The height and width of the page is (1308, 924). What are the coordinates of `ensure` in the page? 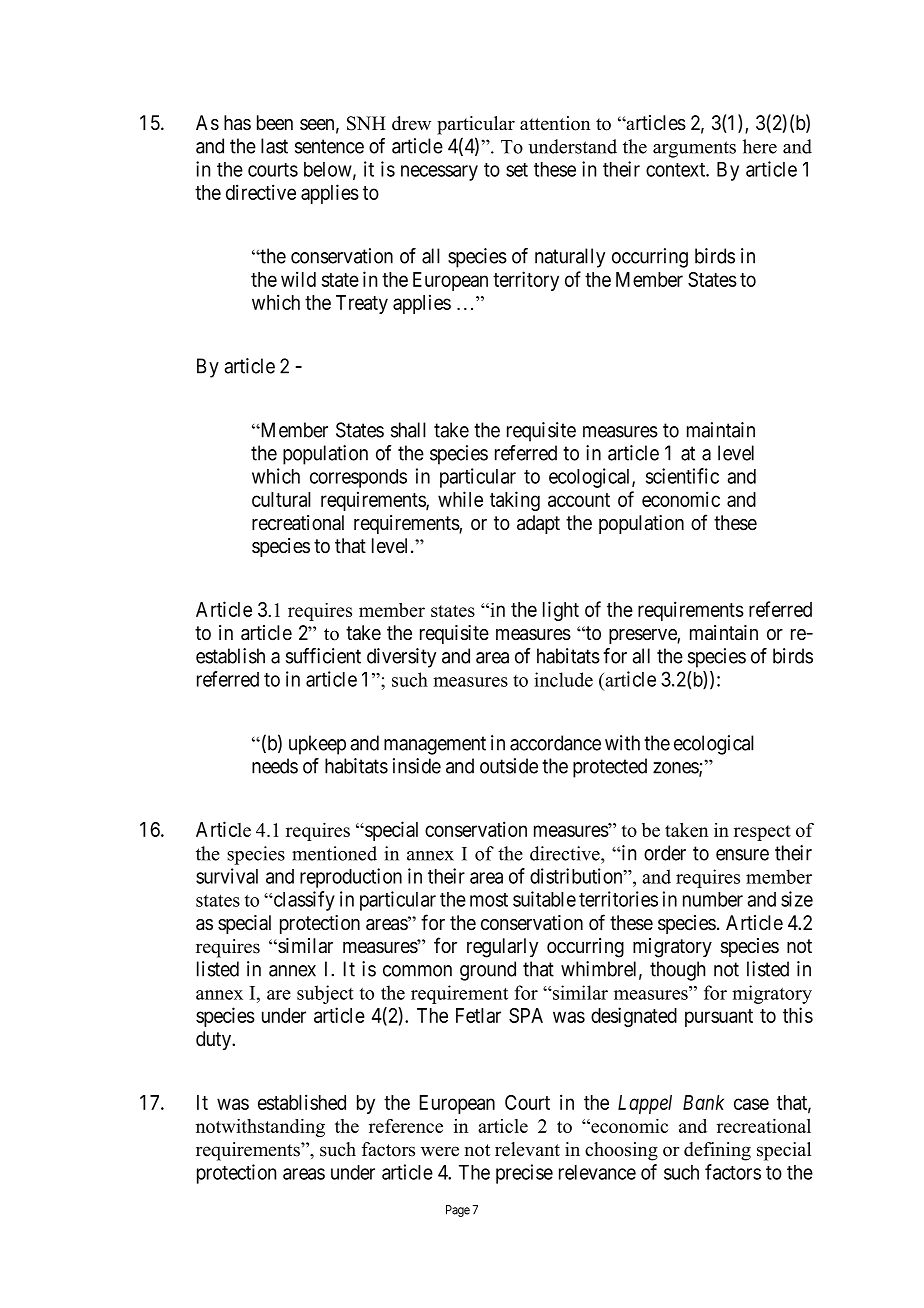 It's located at (742, 855).
